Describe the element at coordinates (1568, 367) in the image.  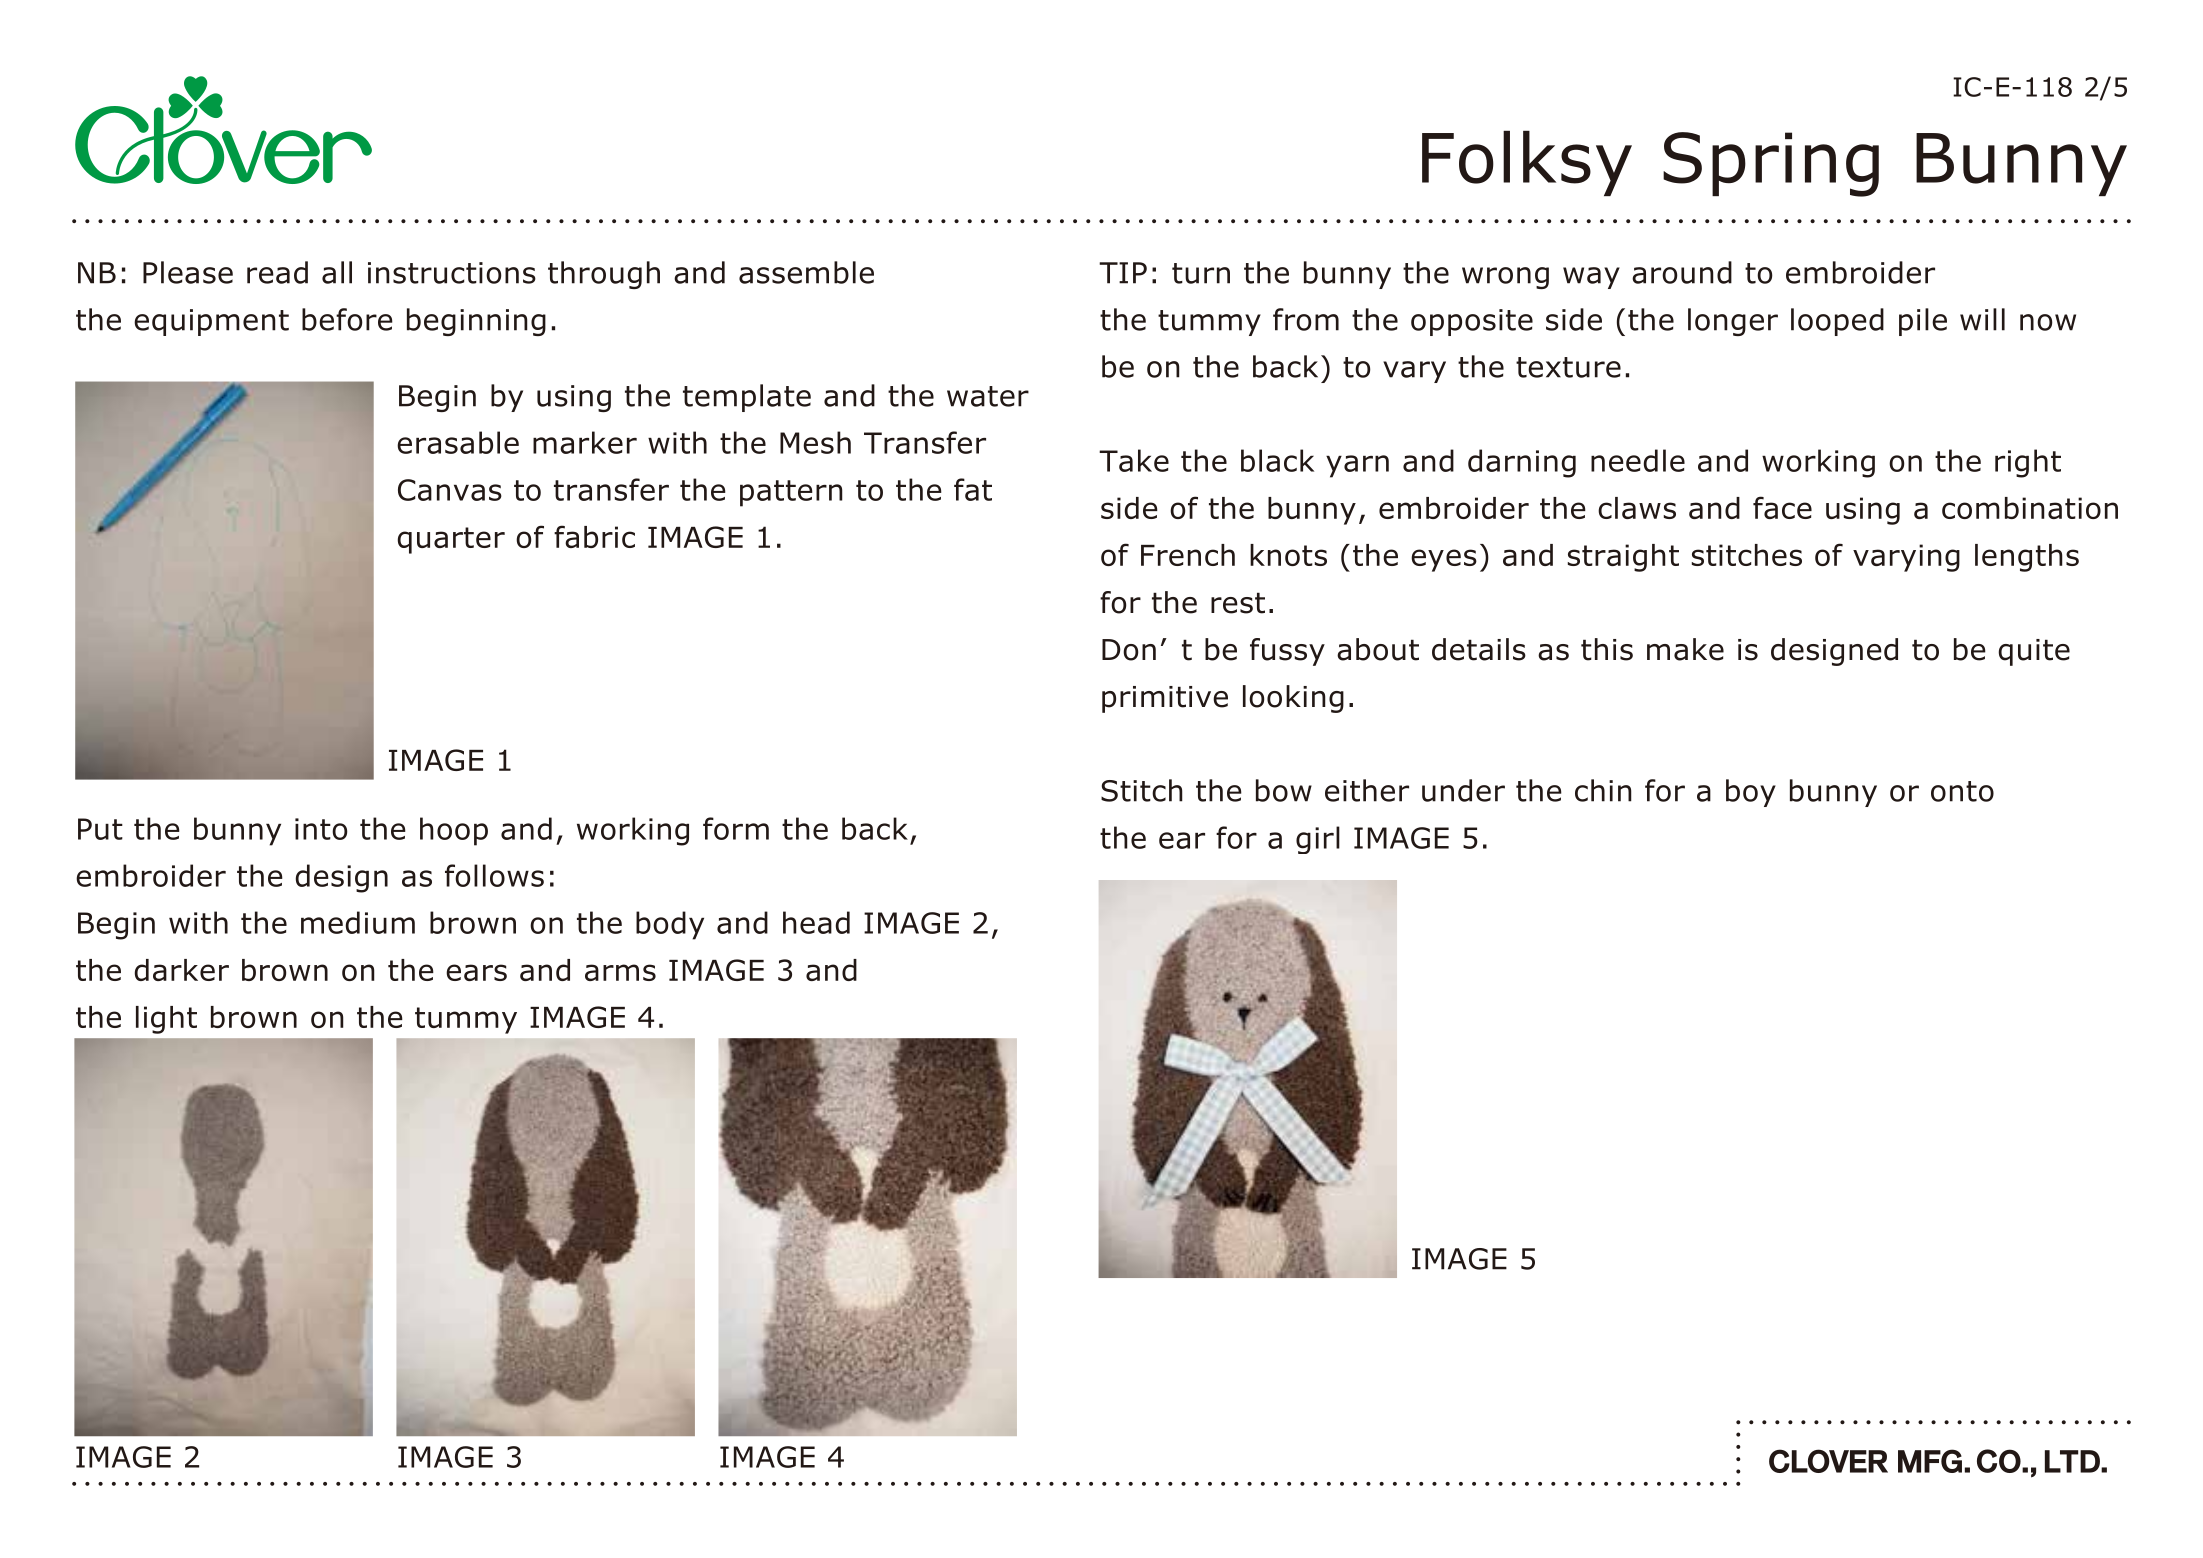
I see `texture` at that location.
